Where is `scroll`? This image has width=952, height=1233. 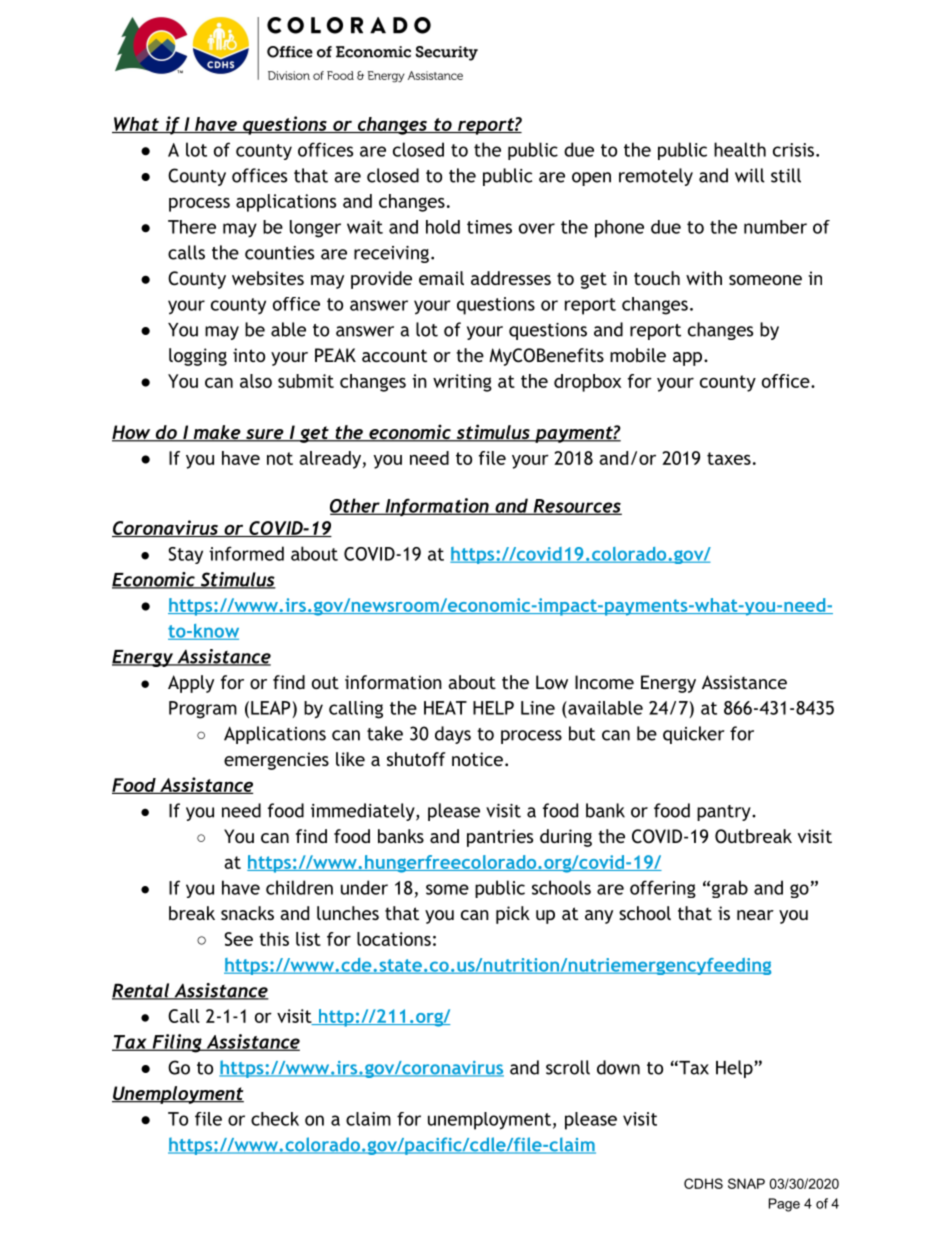 scroll is located at coordinates (568, 1067).
